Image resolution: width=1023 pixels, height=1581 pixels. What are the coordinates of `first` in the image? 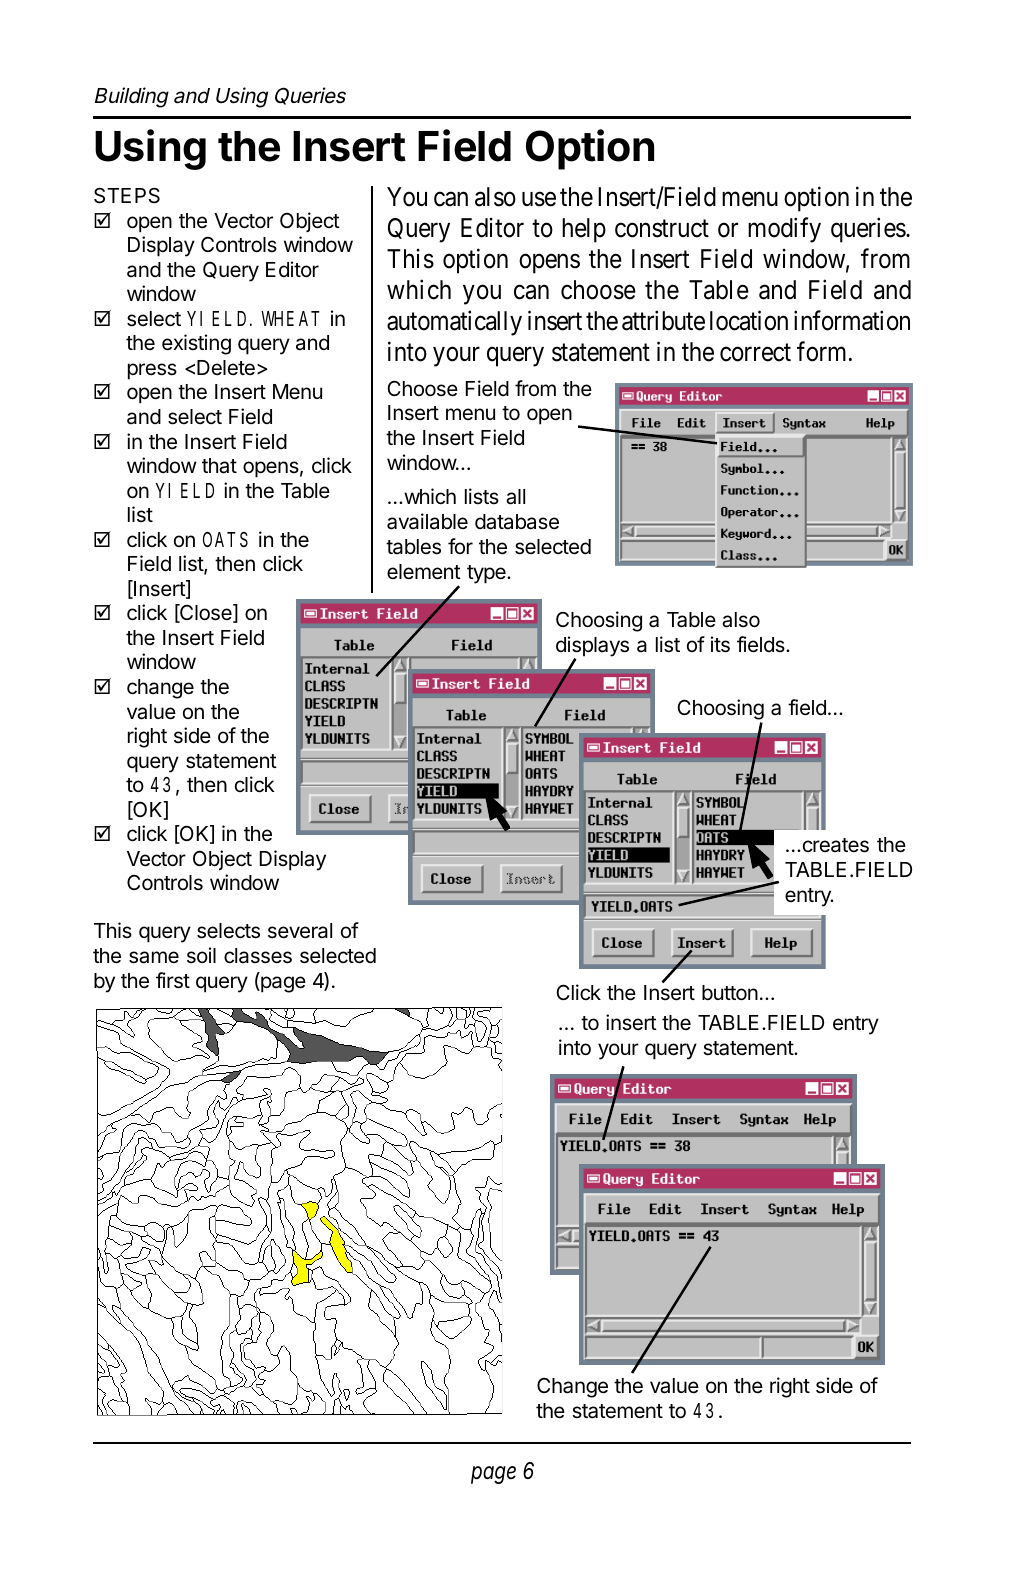 It's located at (173, 980).
